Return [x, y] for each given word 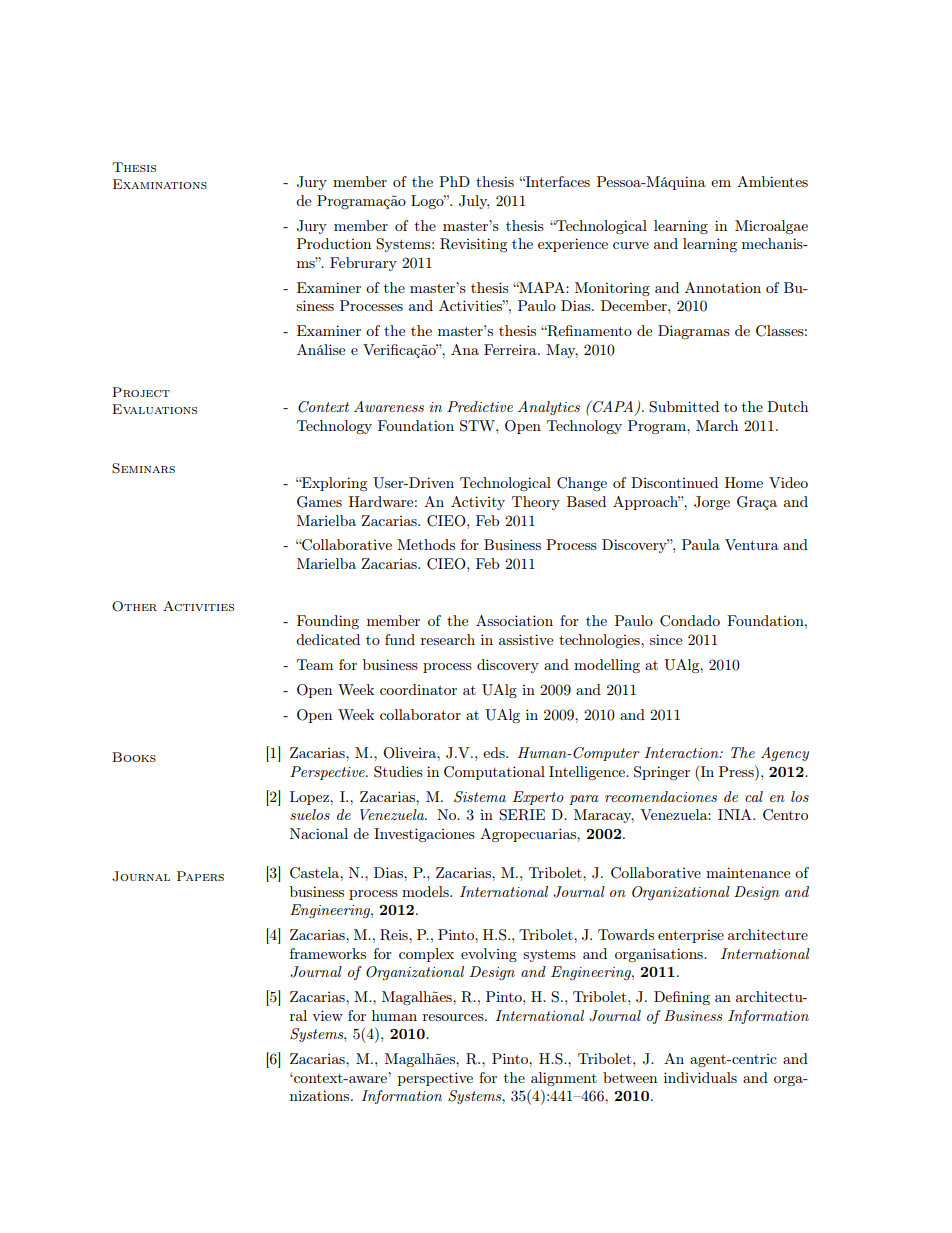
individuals [700, 1077]
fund [400, 639]
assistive [526, 639]
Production [334, 243]
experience [573, 245]
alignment [564, 1079]
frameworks [328, 953]
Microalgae [771, 227]
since [666, 639]
